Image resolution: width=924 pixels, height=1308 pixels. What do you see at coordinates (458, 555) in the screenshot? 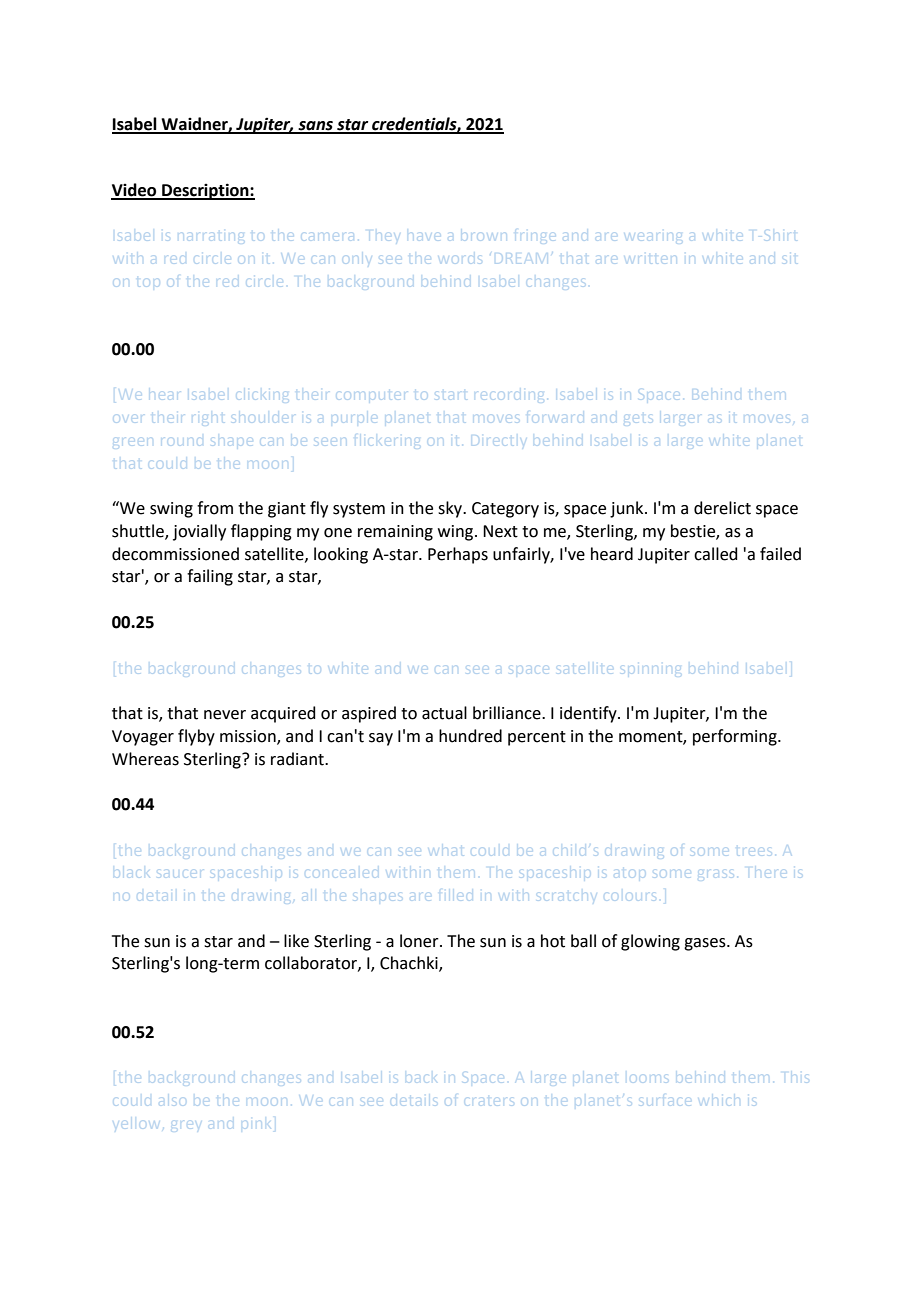
I see `Perhaps` at bounding box center [458, 555].
